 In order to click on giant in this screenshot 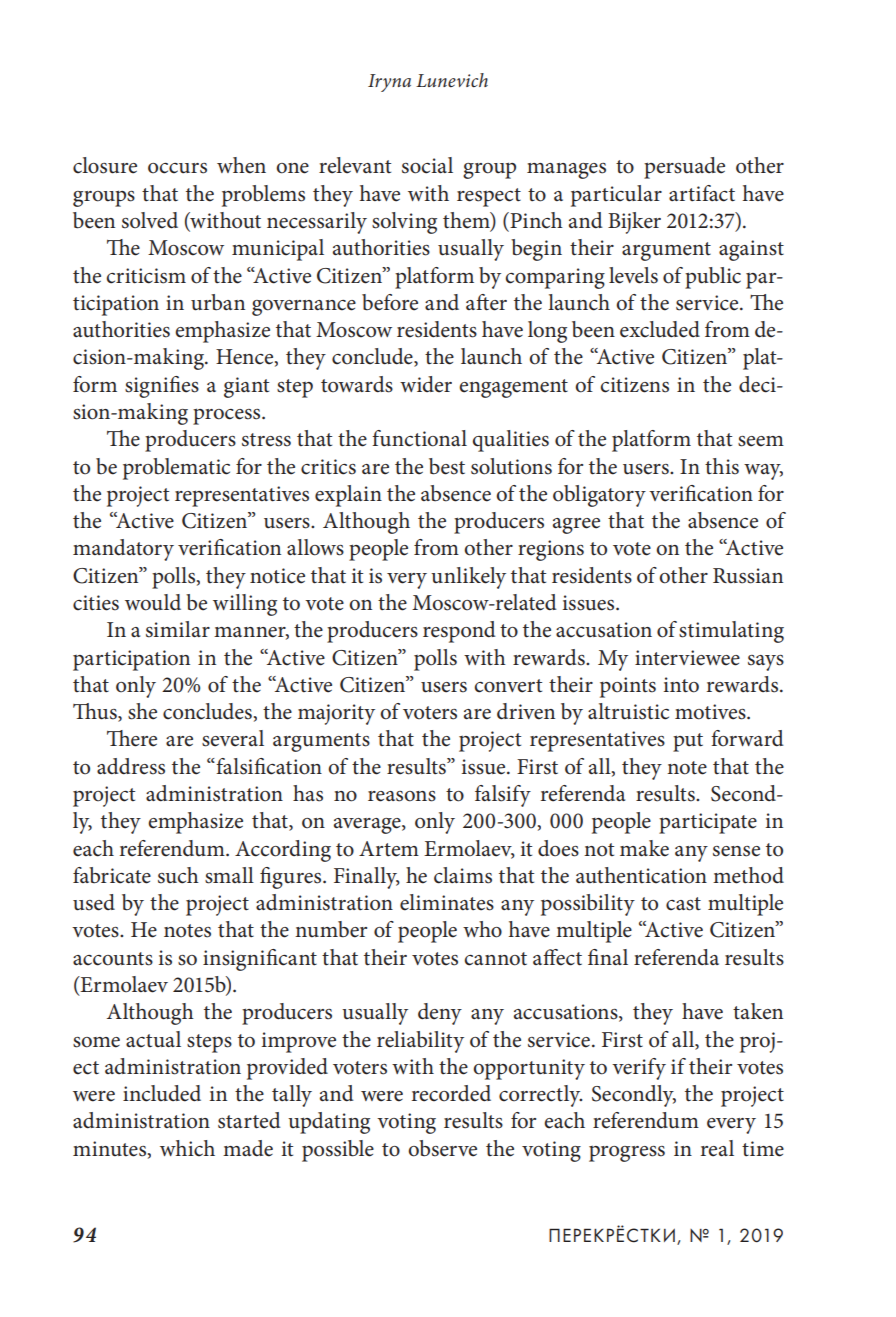, I will do `click(246, 387)`.
